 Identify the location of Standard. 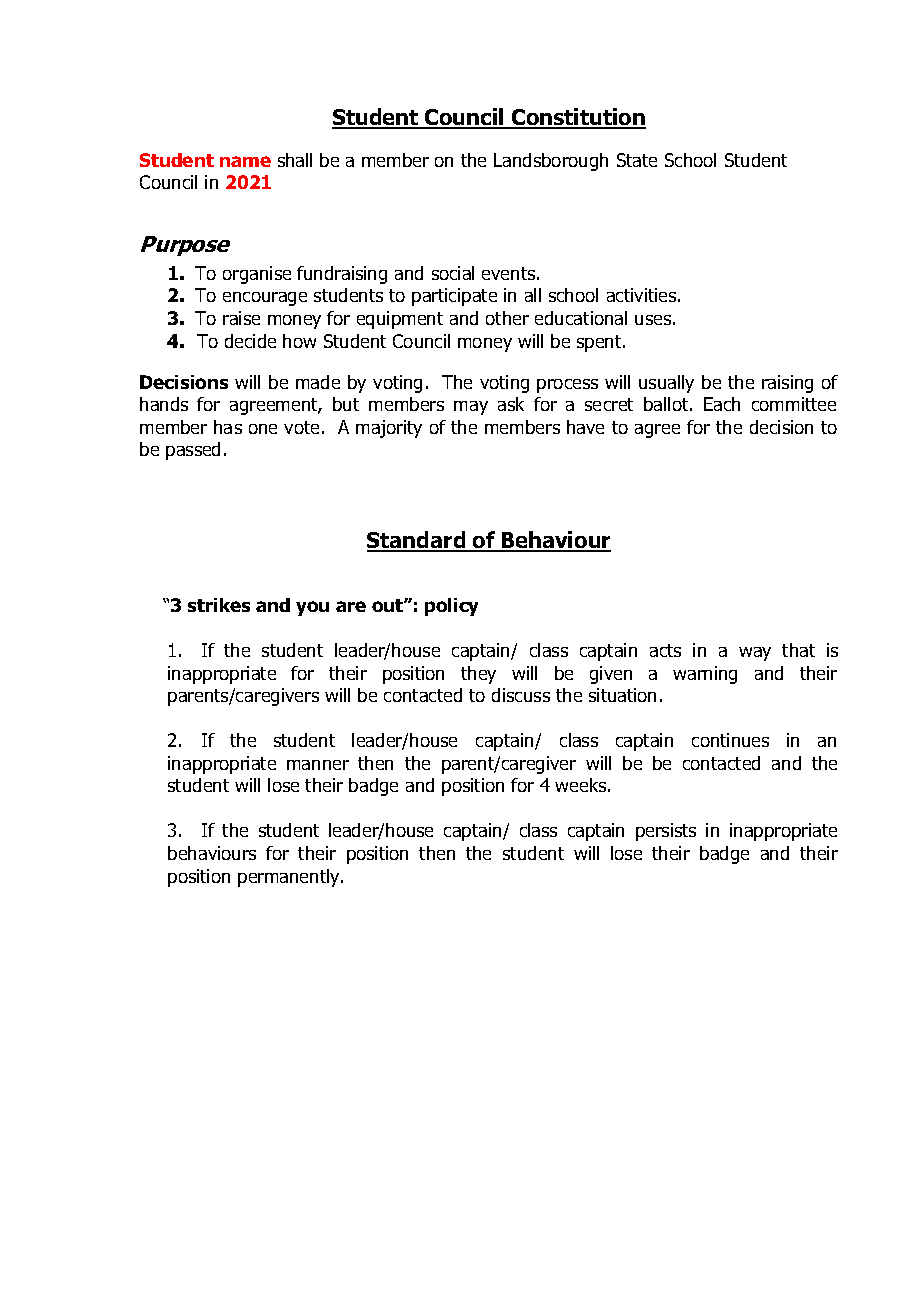
(417, 541).
